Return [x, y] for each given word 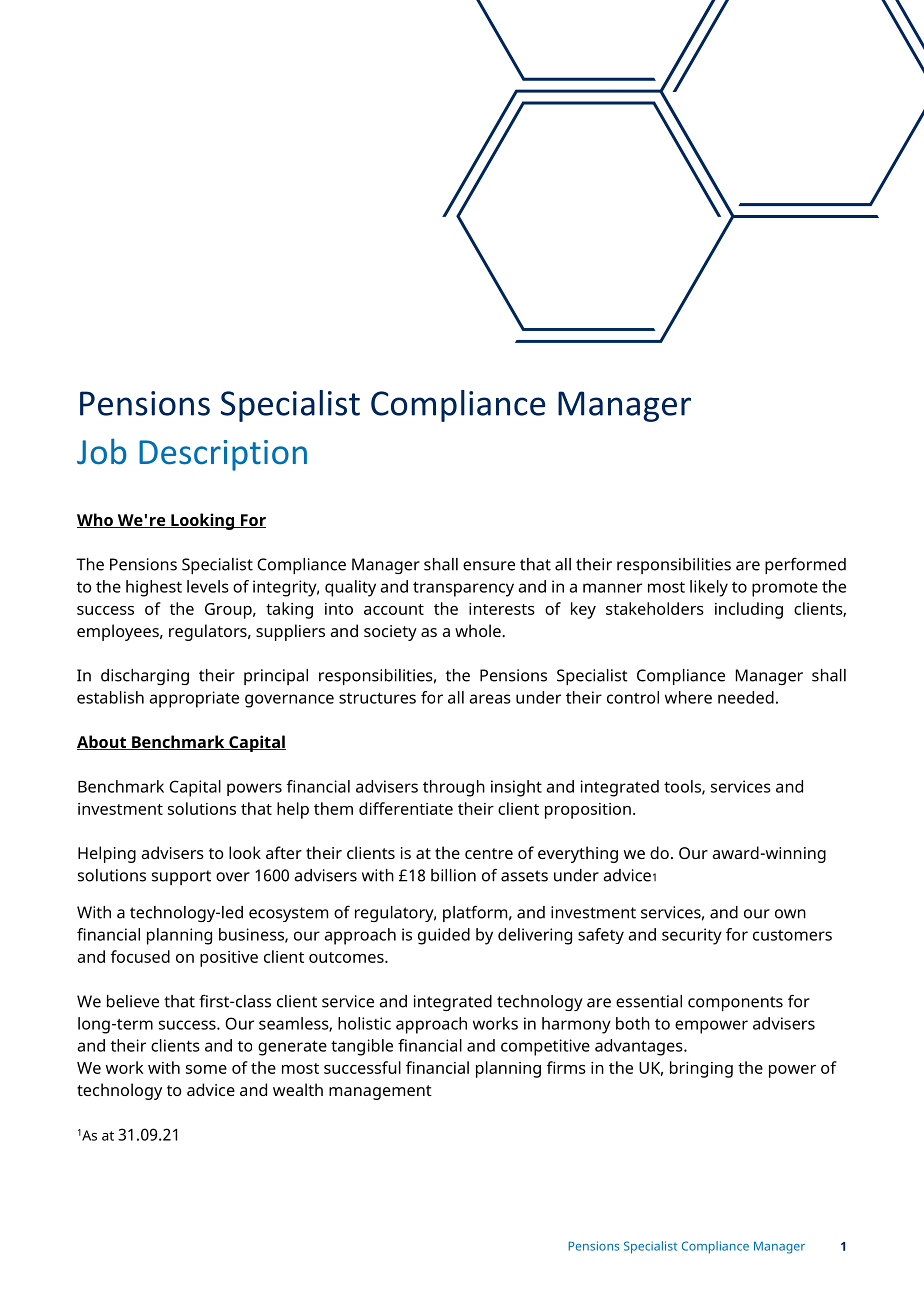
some [206, 1069]
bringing [701, 1069]
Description [223, 455]
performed [805, 566]
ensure [489, 566]
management [380, 1092]
